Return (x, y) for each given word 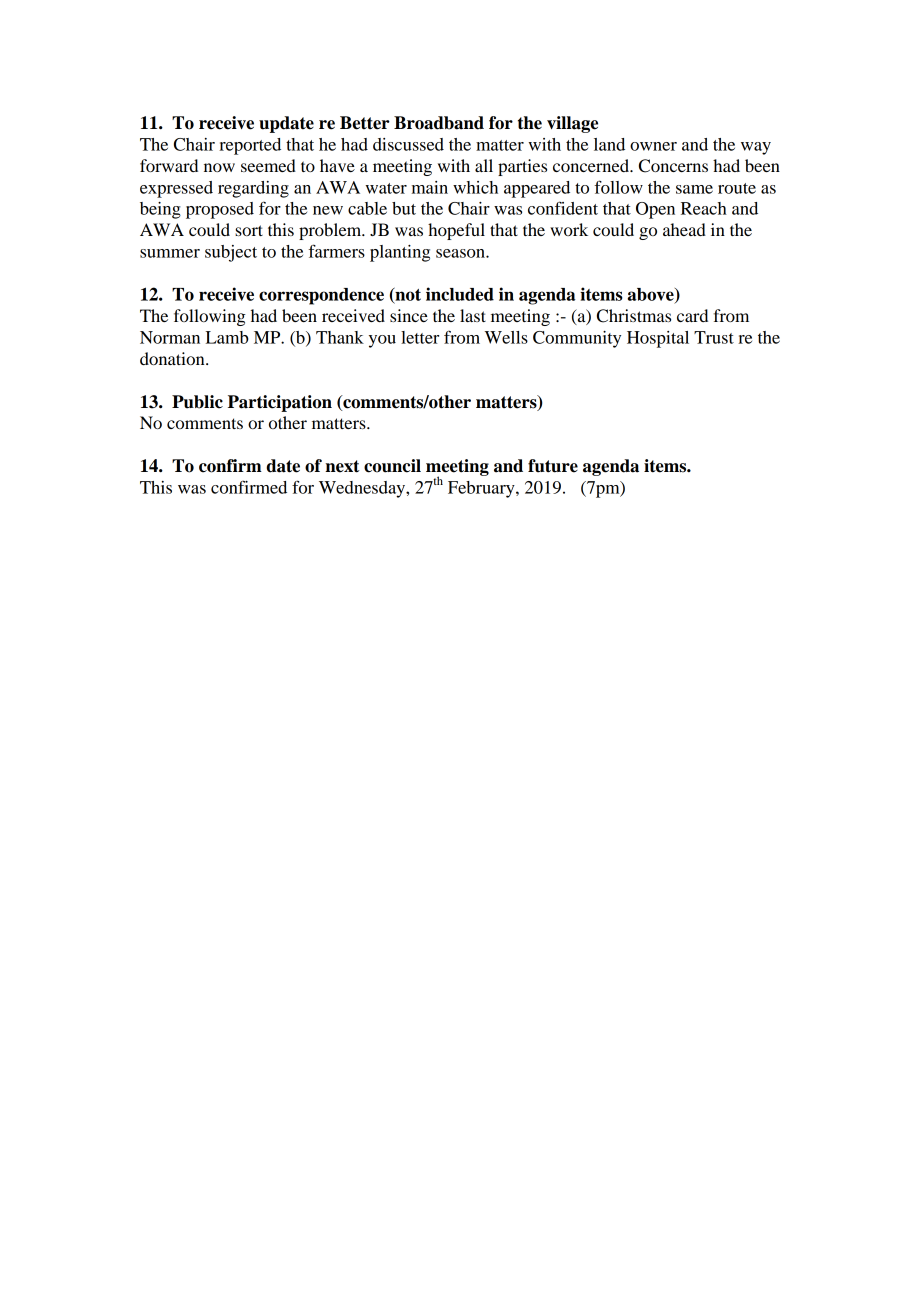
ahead (684, 229)
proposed (220, 210)
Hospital (658, 339)
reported (250, 146)
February (482, 489)
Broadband (439, 123)
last (473, 315)
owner (653, 146)
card (692, 315)
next (342, 466)
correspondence (321, 296)
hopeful (456, 231)
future (553, 466)
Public (197, 402)
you (382, 341)
